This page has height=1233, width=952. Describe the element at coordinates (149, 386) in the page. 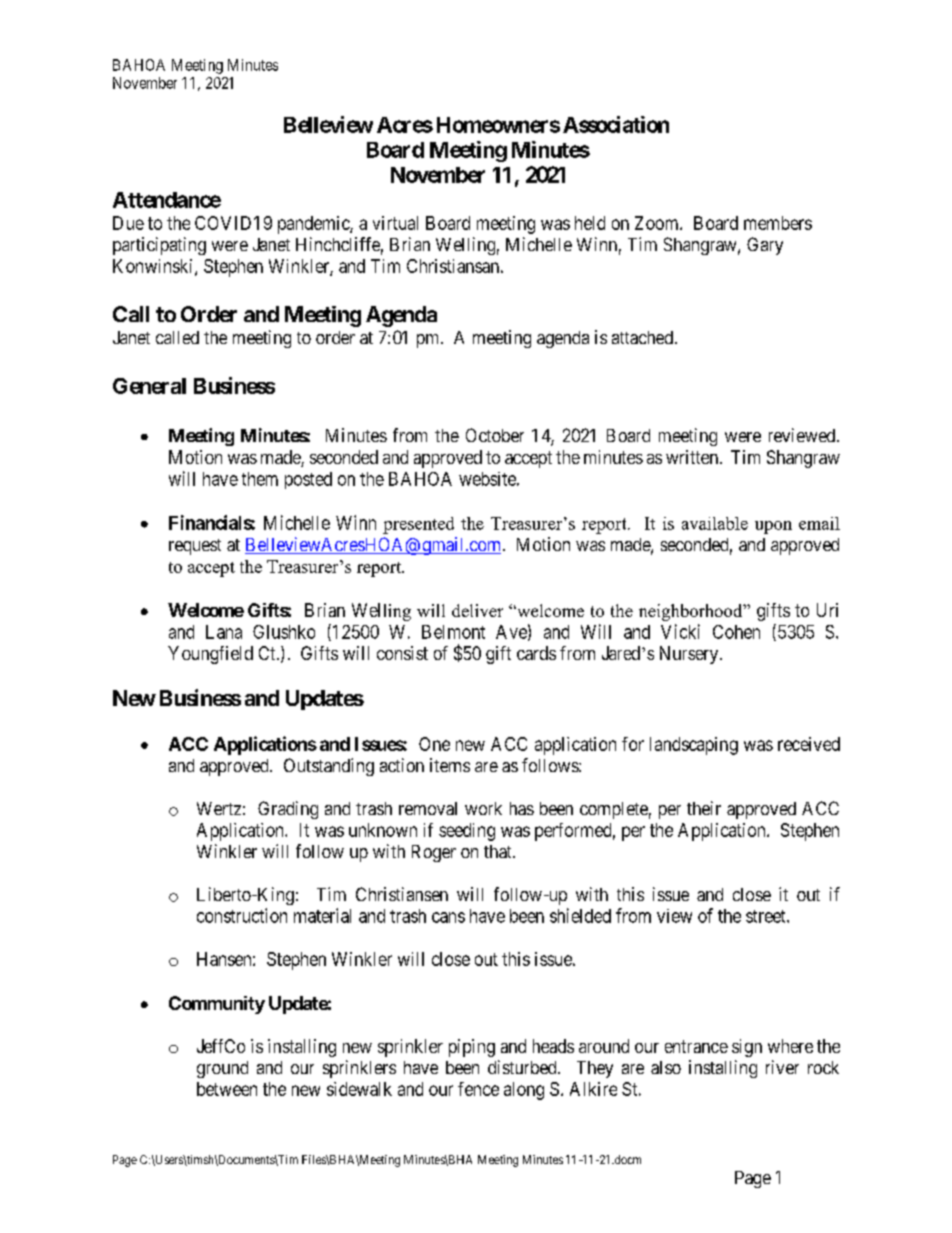

I see `General` at that location.
